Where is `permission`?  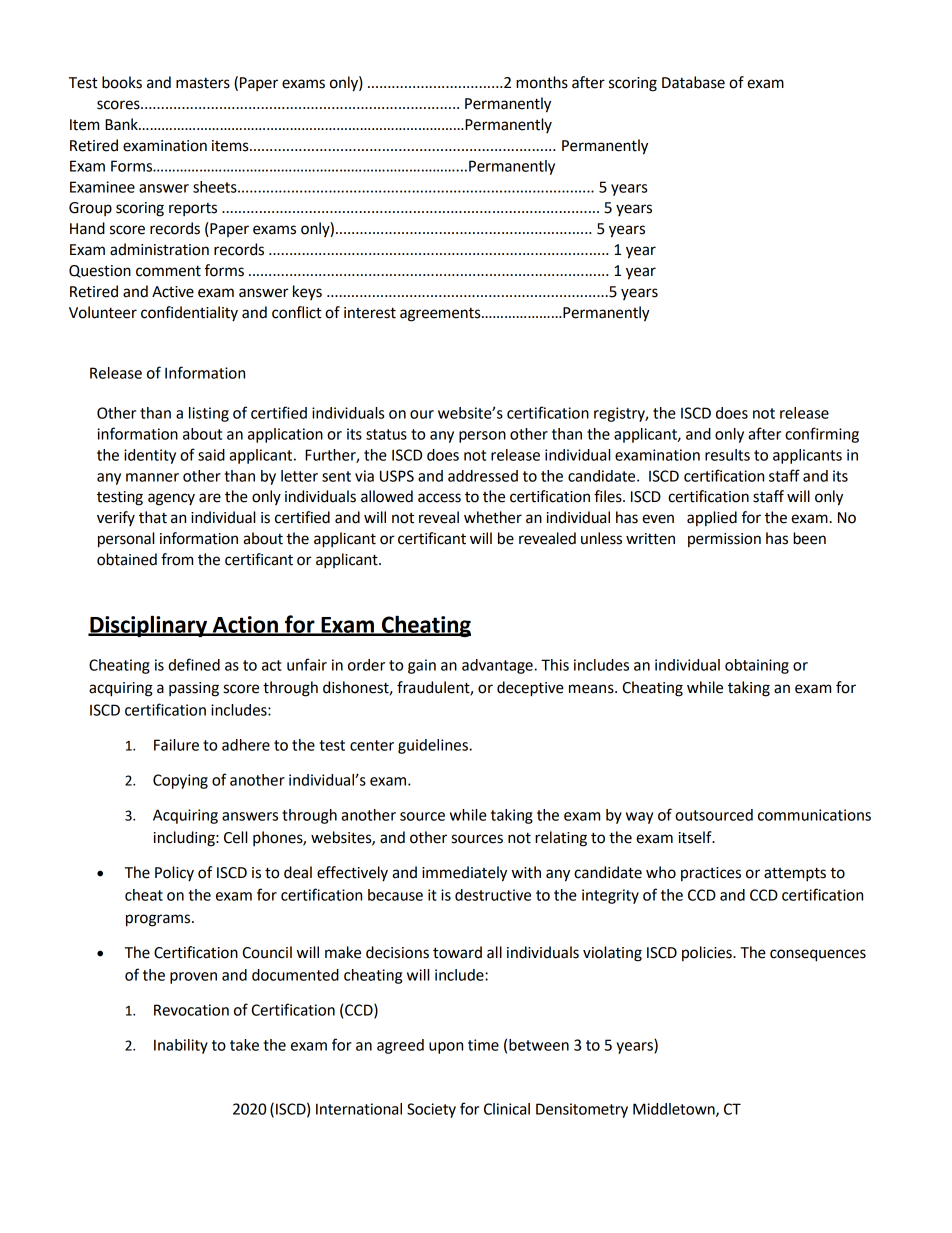 permission is located at coordinates (724, 540).
